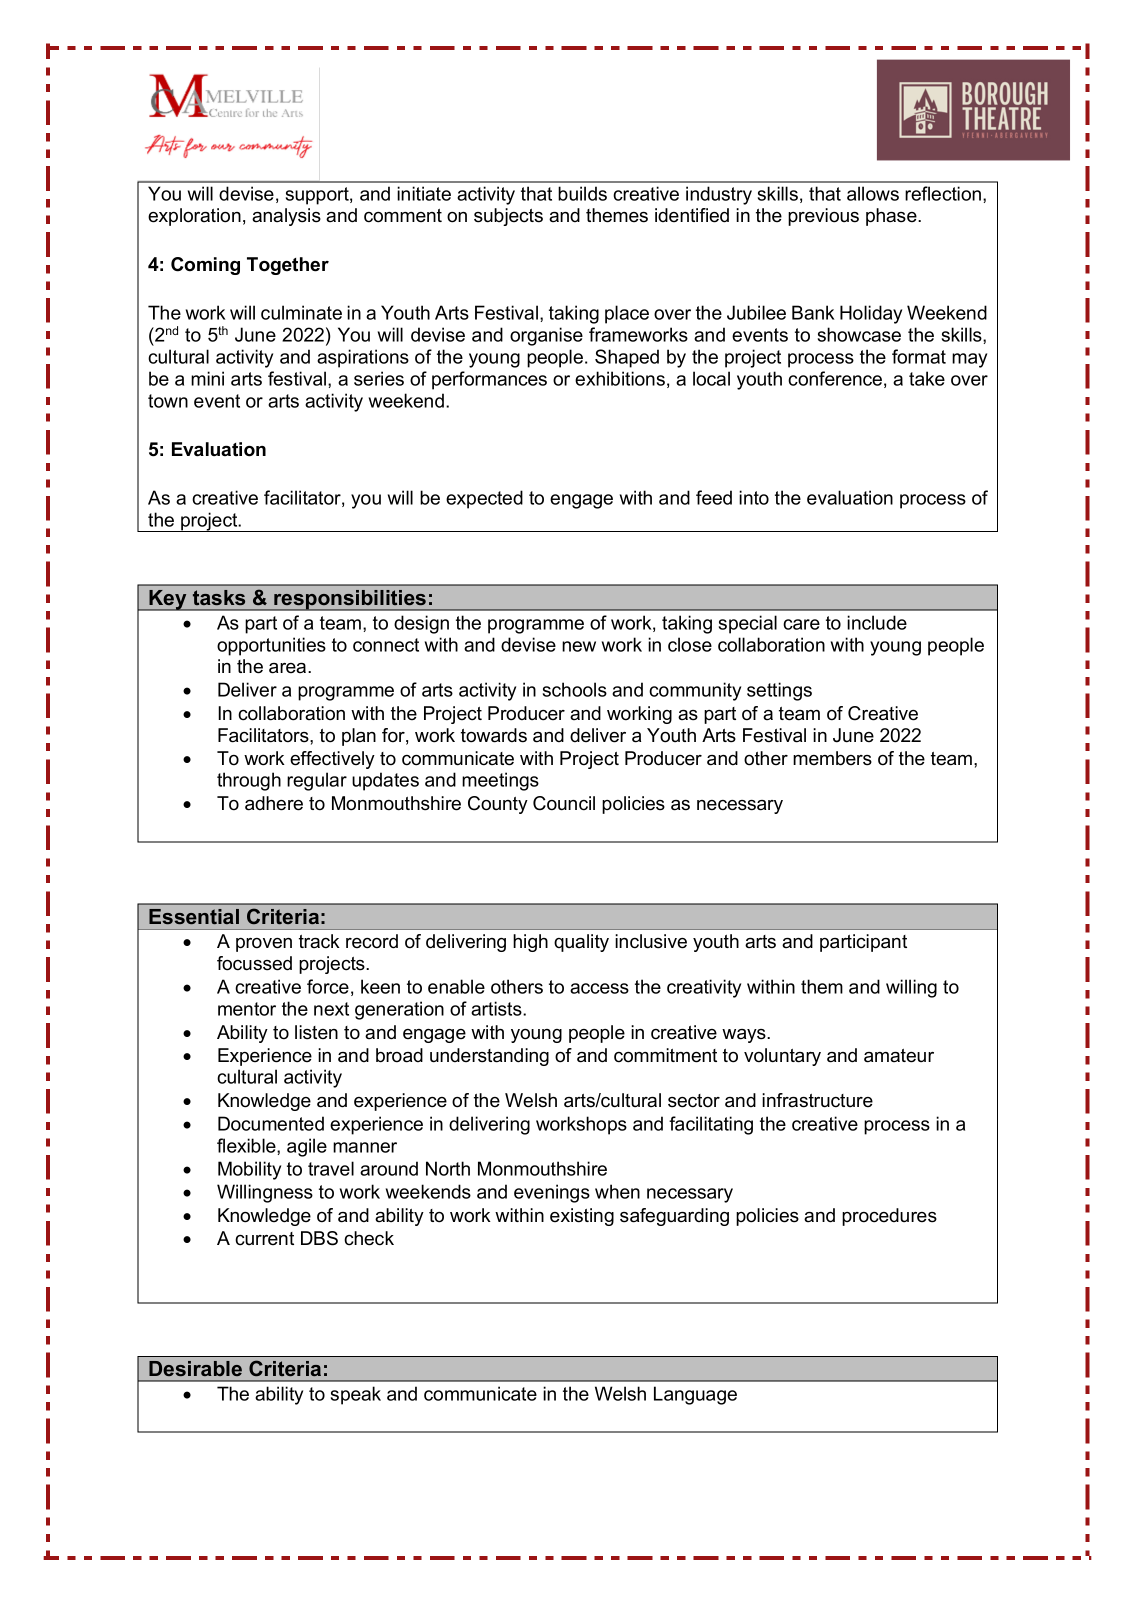 The height and width of the document is (1606, 1135). I want to click on Desirable, so click(195, 1368).
